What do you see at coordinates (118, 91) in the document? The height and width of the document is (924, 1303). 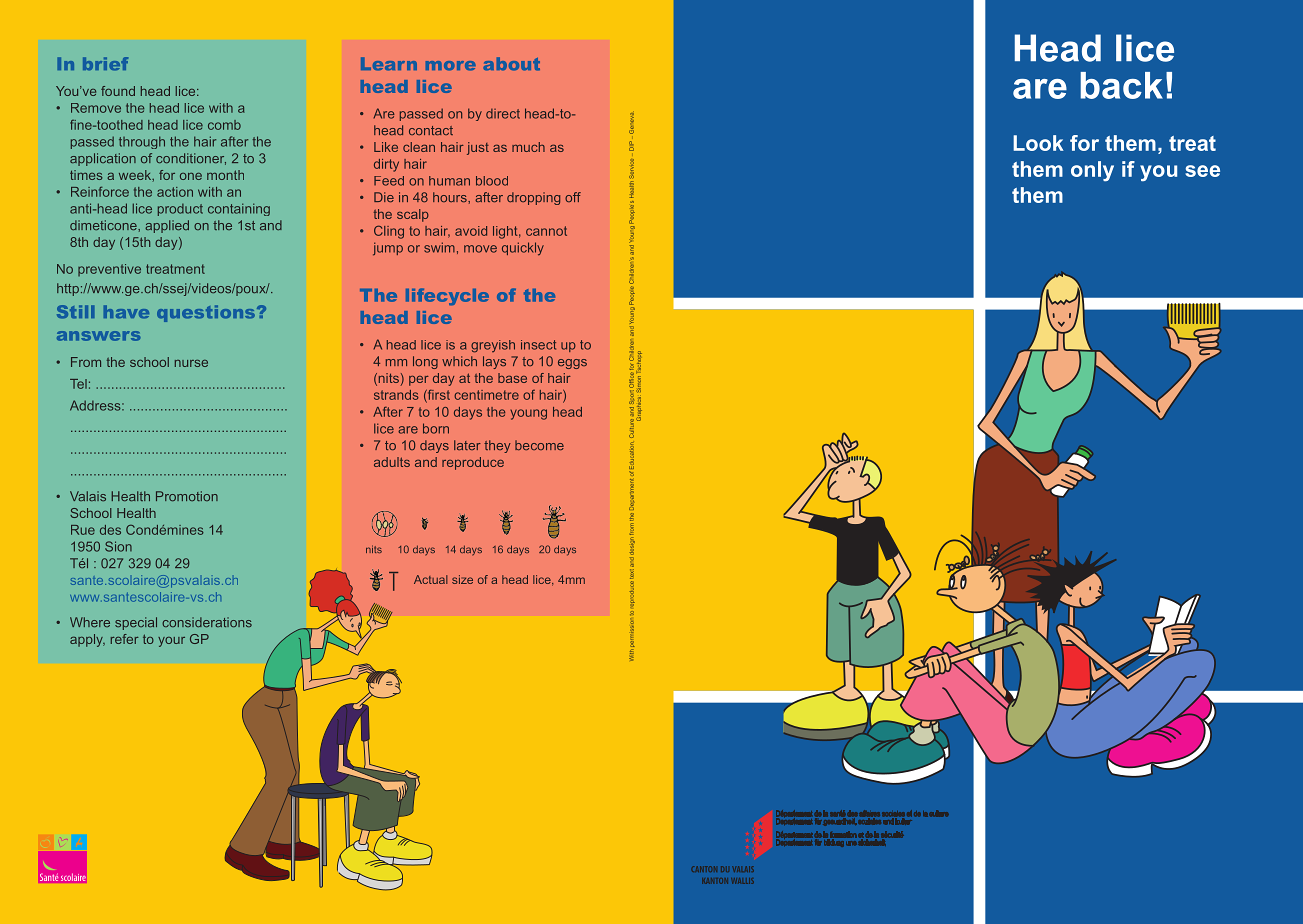 I see `found` at bounding box center [118, 91].
